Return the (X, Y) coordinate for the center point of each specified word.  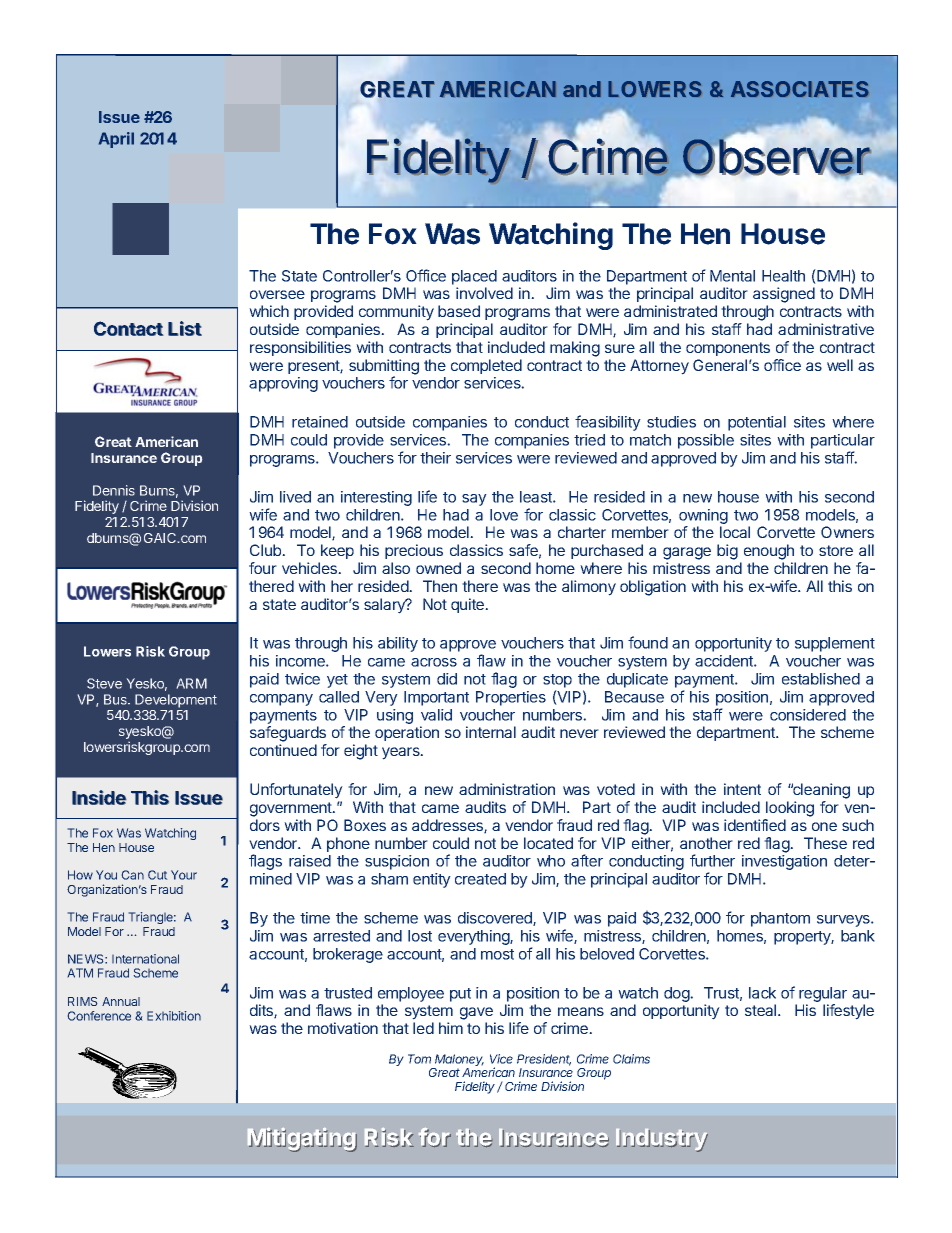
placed (474, 277)
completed (486, 366)
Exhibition (174, 1016)
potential (757, 423)
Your (184, 875)
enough (769, 552)
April (116, 140)
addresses (448, 826)
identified (755, 825)
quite (468, 605)
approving (283, 384)
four (263, 568)
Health (783, 276)
